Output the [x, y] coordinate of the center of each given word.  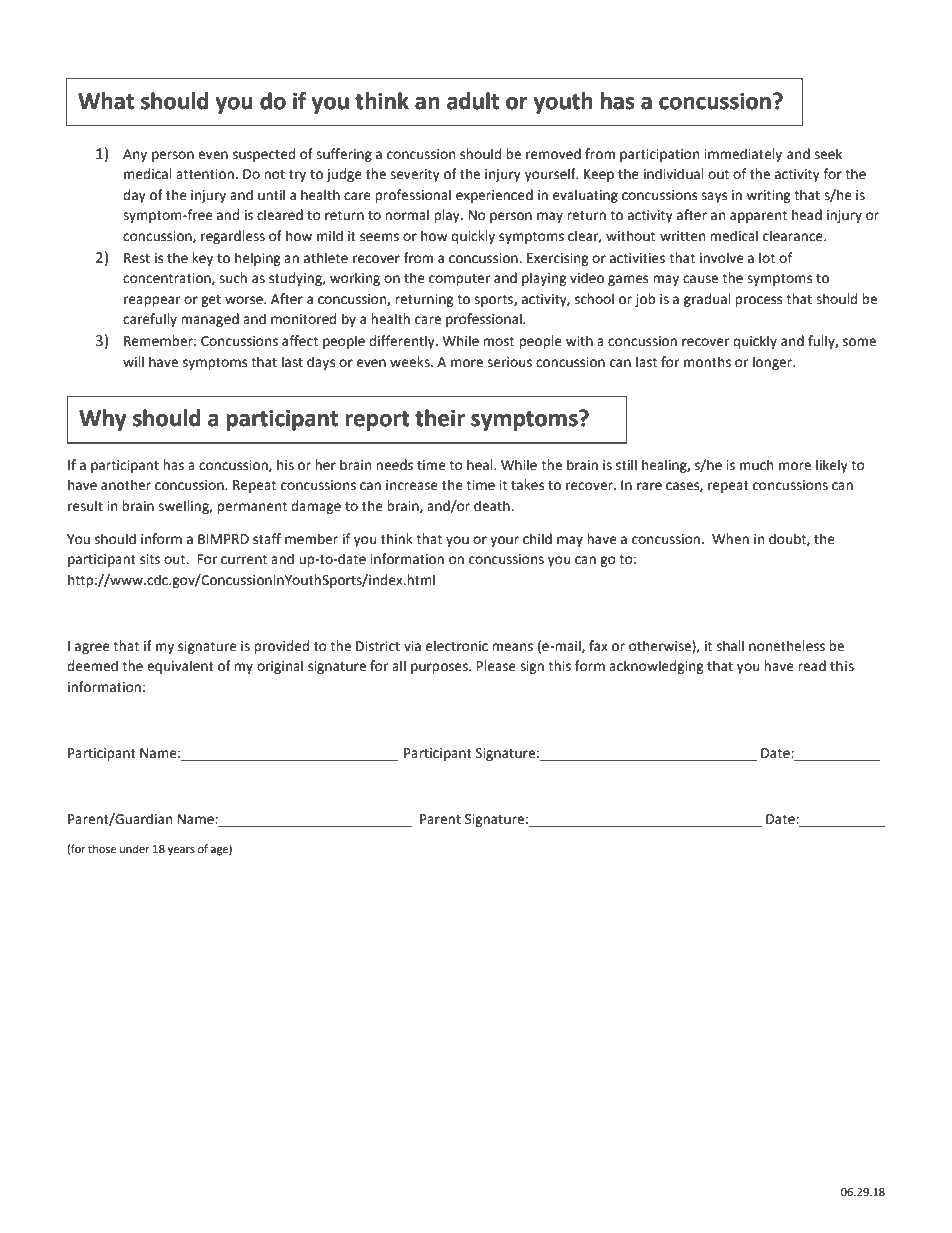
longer [774, 363]
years [181, 851]
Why [102, 420]
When [730, 539]
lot [767, 258]
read [812, 666]
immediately [743, 155]
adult [473, 101]
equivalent [180, 667]
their [440, 418]
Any [135, 155]
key [202, 259]
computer [460, 280]
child [537, 539]
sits [150, 559]
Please [496, 666]
